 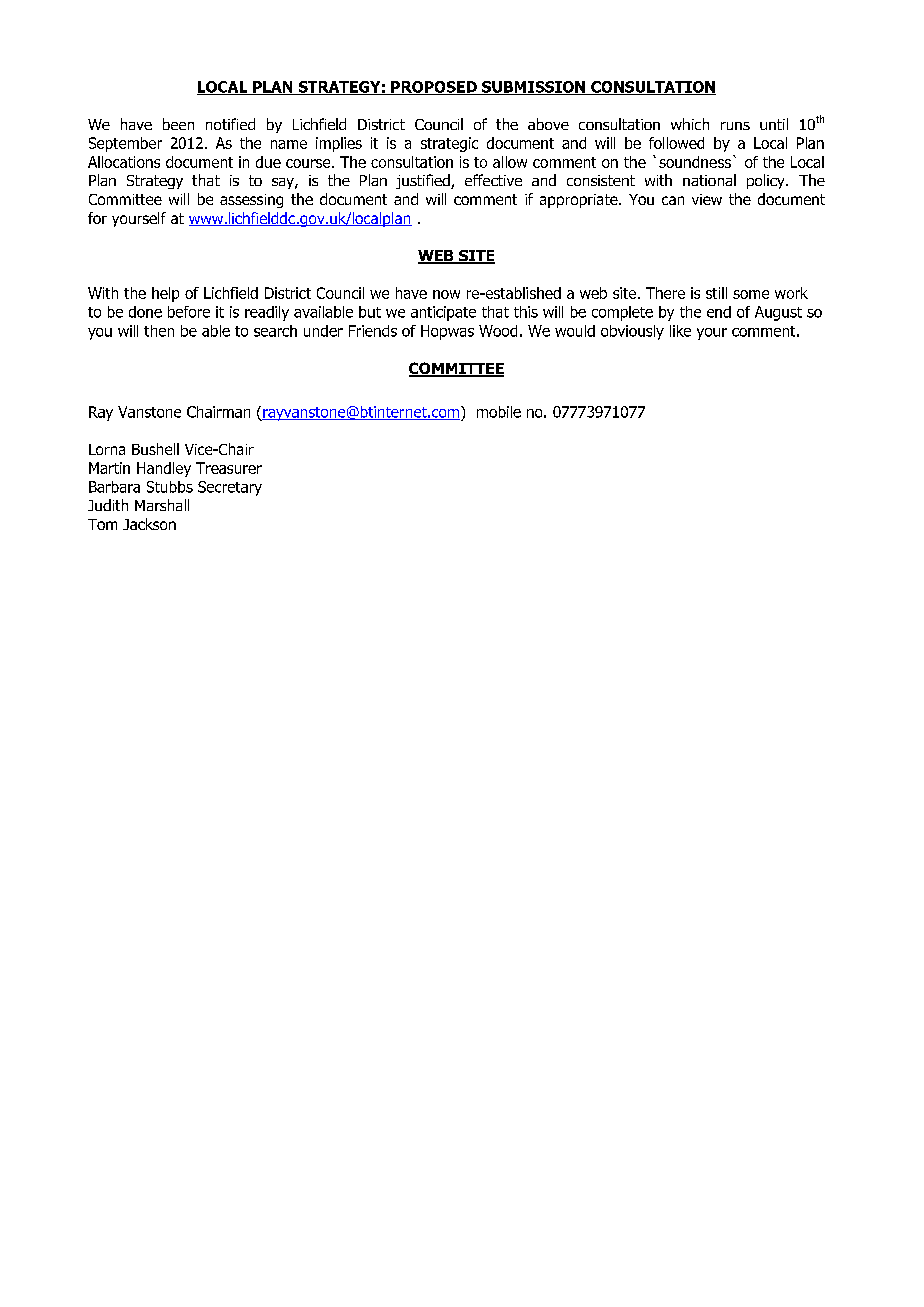 What do you see at coordinates (690, 124) in the screenshot?
I see `which` at bounding box center [690, 124].
